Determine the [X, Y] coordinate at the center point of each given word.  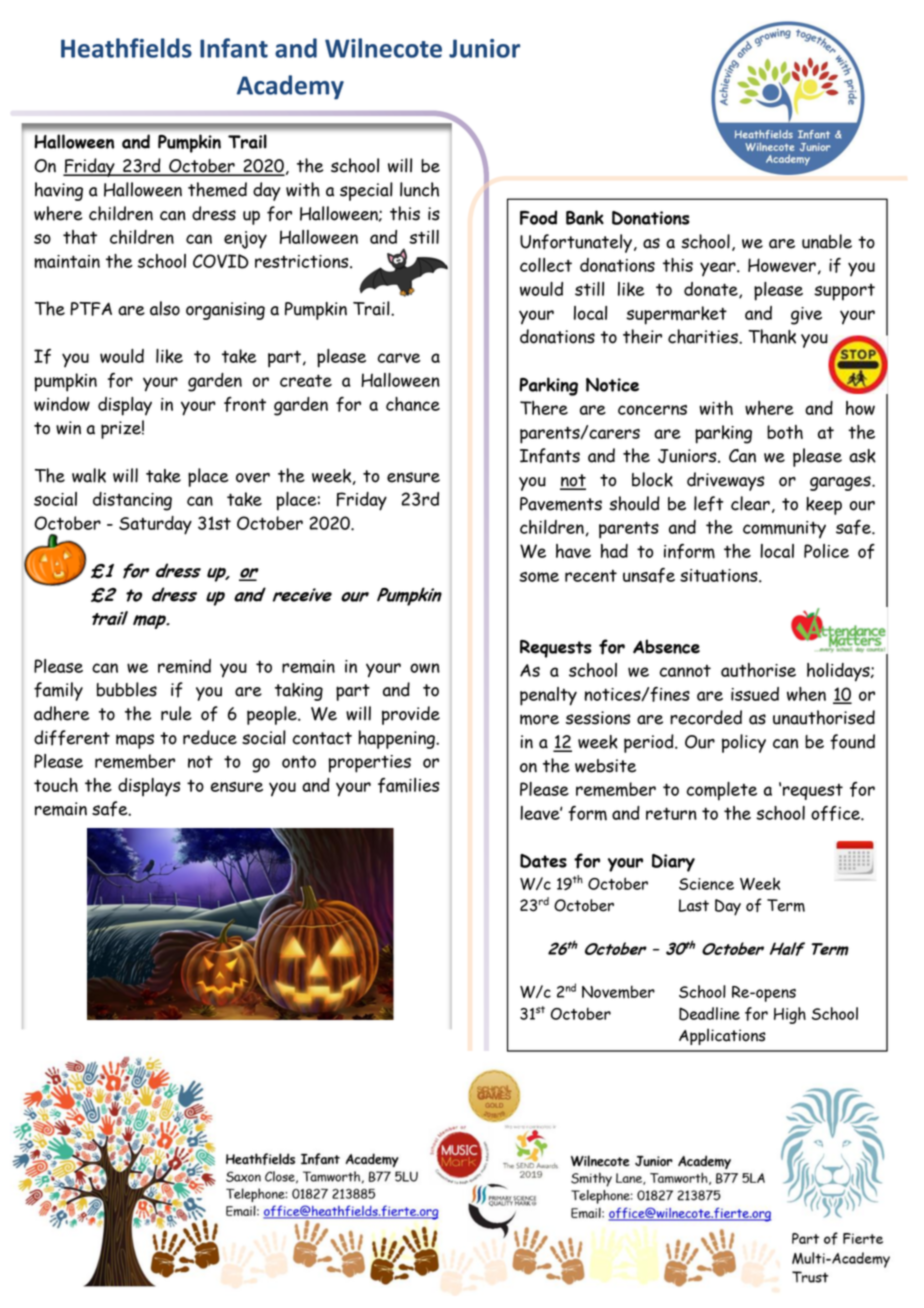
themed [217, 189]
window [62, 404]
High [790, 1015]
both [785, 432]
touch [56, 785]
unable [827, 241]
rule [176, 713]
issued [755, 694]
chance [413, 404]
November [618, 992]
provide [411, 715]
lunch [419, 189]
